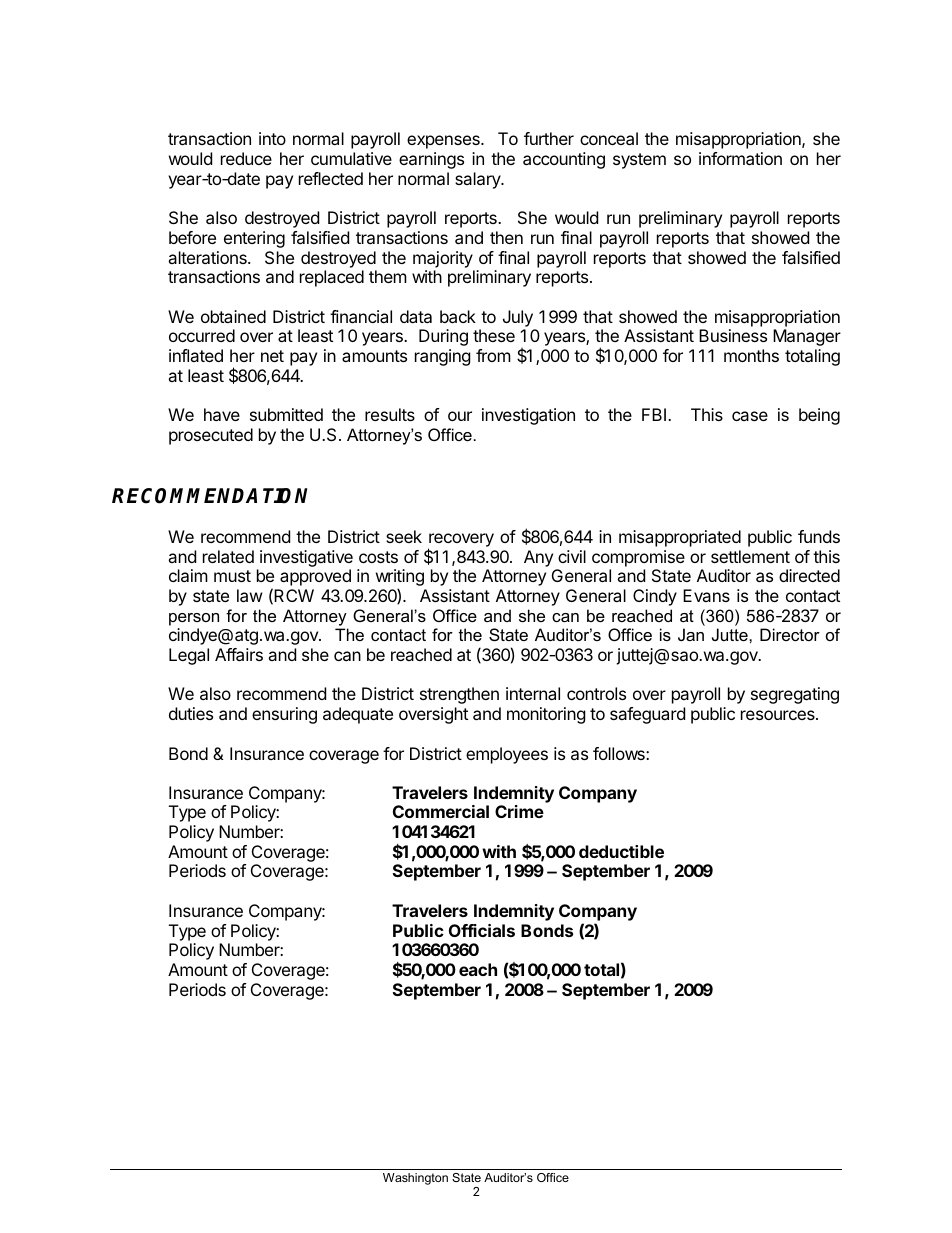 Image resolution: width=952 pixels, height=1233 pixels. Describe the element at coordinates (441, 811) in the screenshot. I see `Commercial` at that location.
